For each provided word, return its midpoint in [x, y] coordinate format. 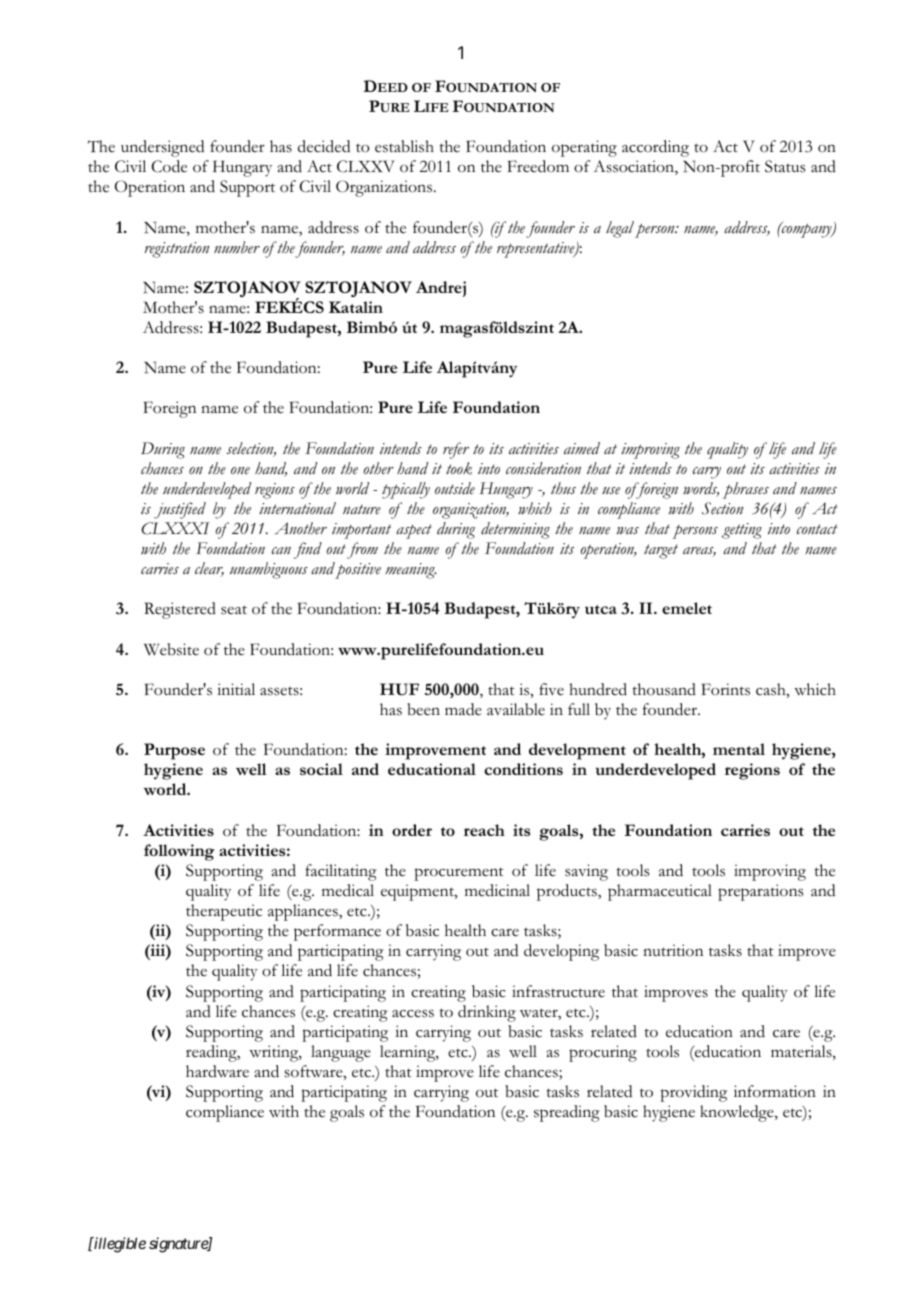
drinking [487, 1013]
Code [169, 166]
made [463, 709]
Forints [726, 689]
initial [236, 689]
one [240, 471]
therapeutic [224, 912]
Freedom [538, 166]
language [341, 1053]
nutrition [673, 950]
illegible [119, 1245]
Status [785, 166]
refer [456, 450]
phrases [746, 490]
